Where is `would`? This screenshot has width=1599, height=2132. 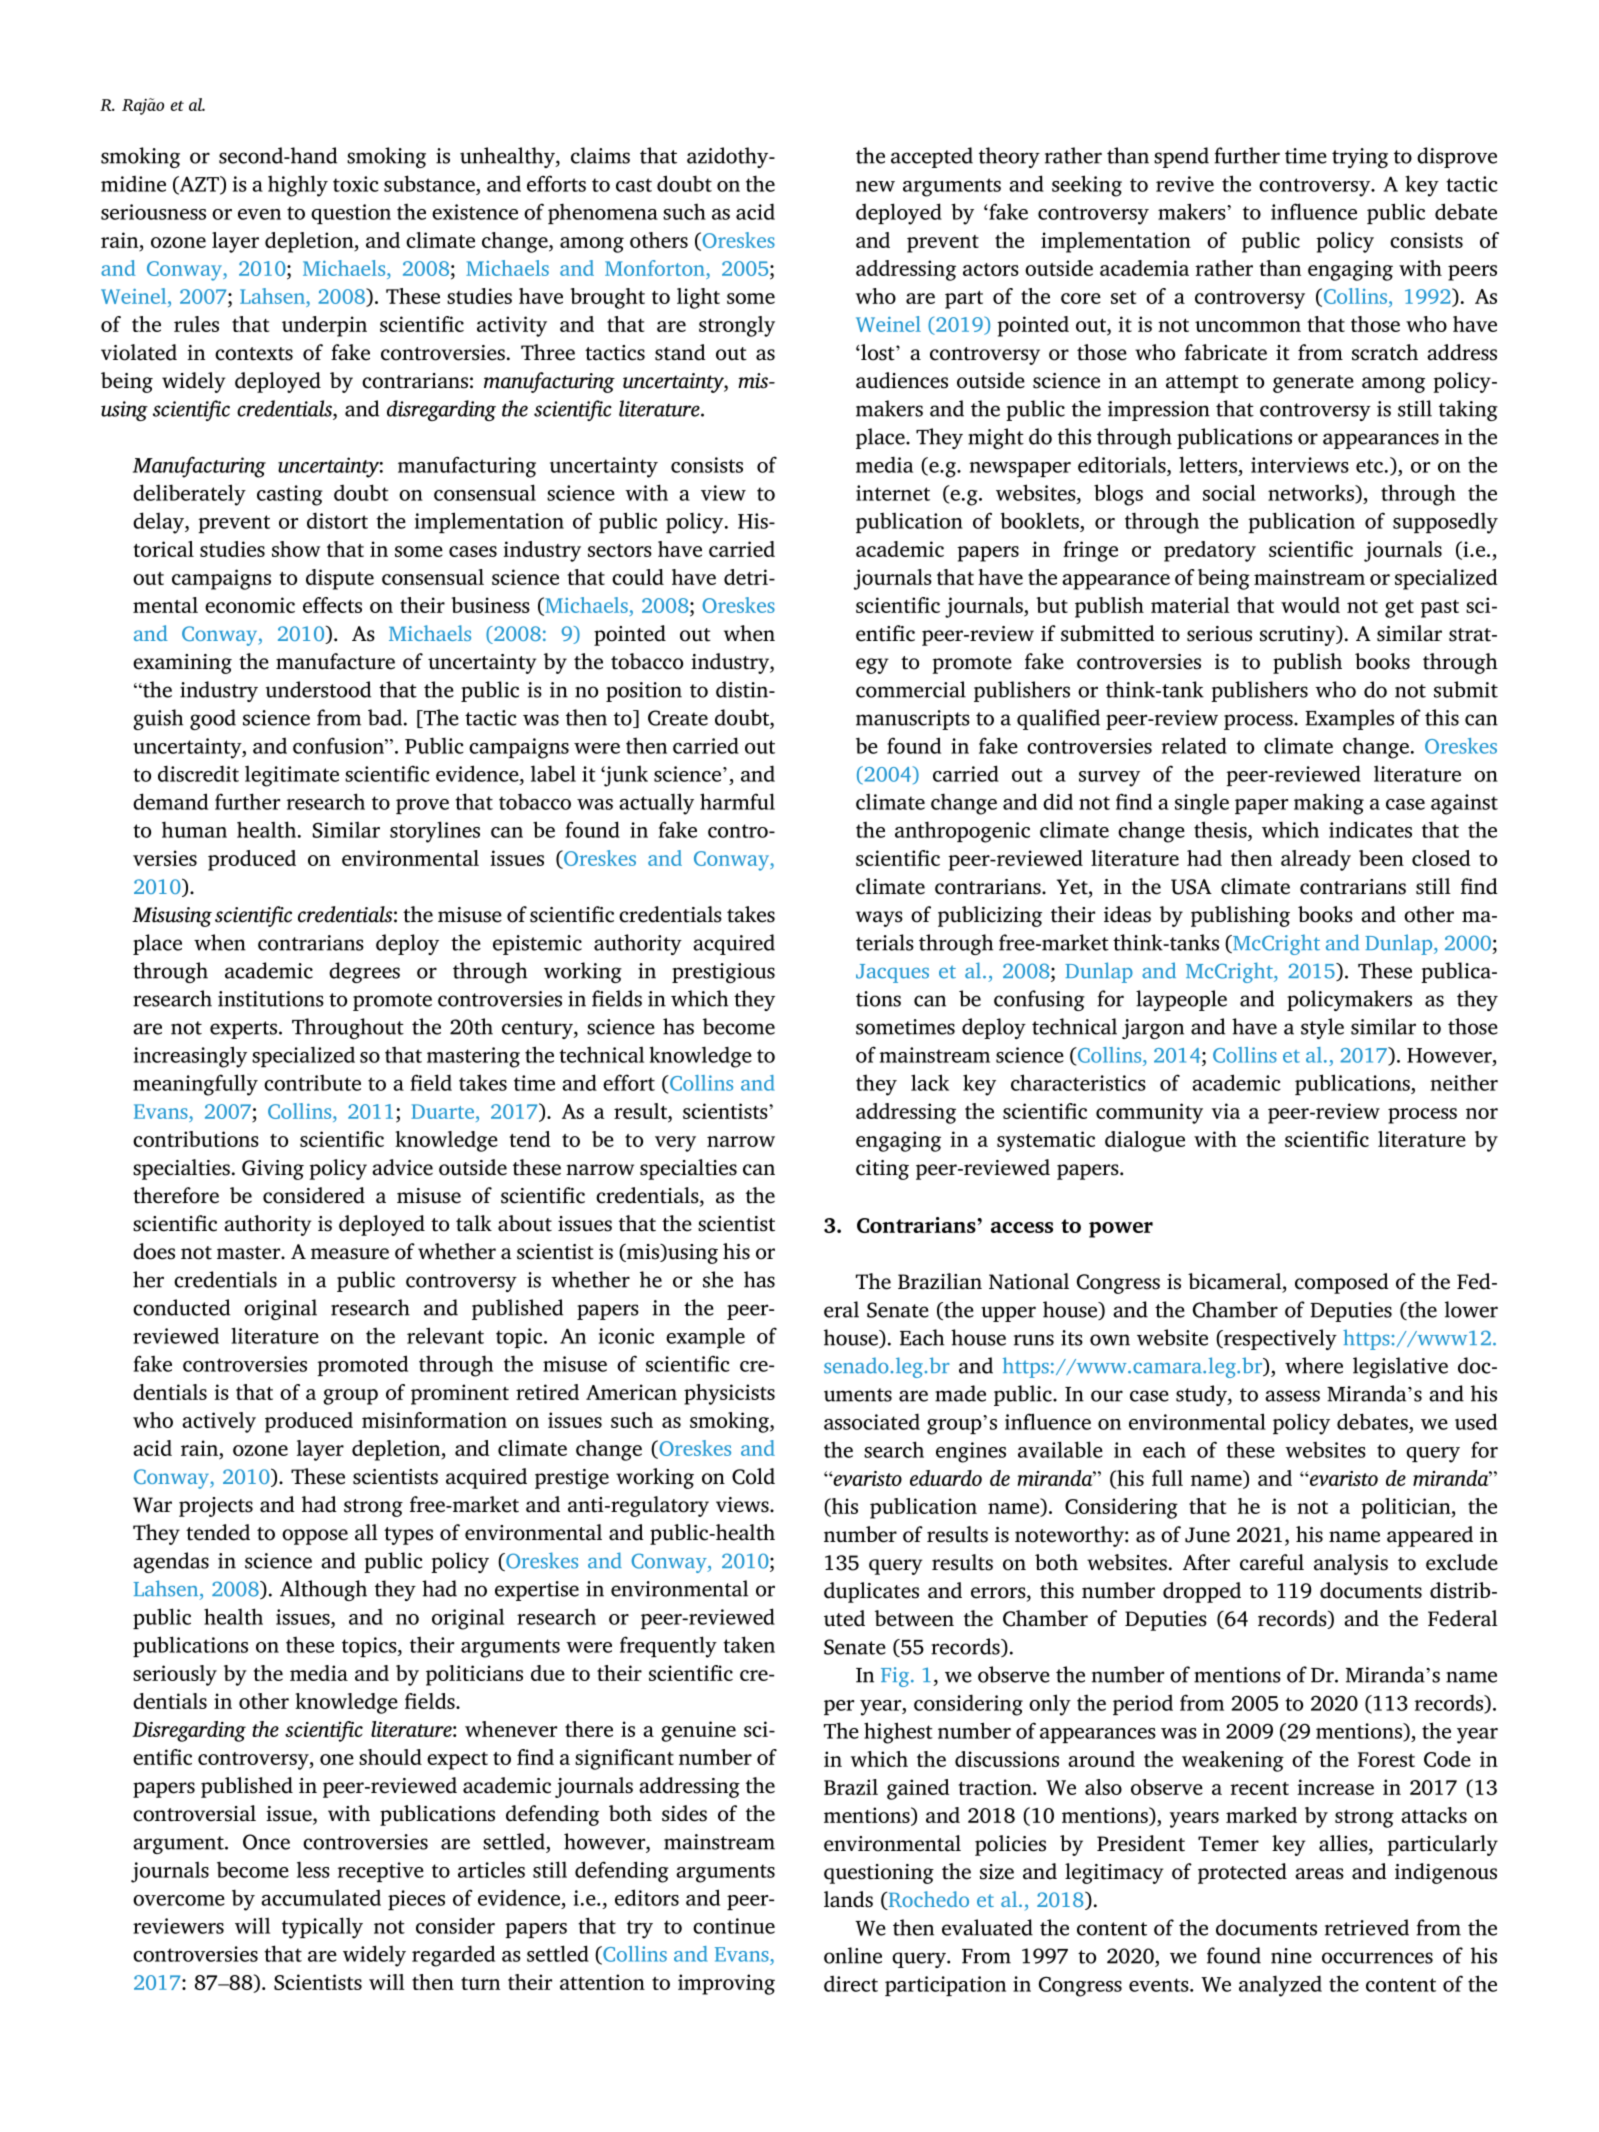
would is located at coordinates (1310, 605).
